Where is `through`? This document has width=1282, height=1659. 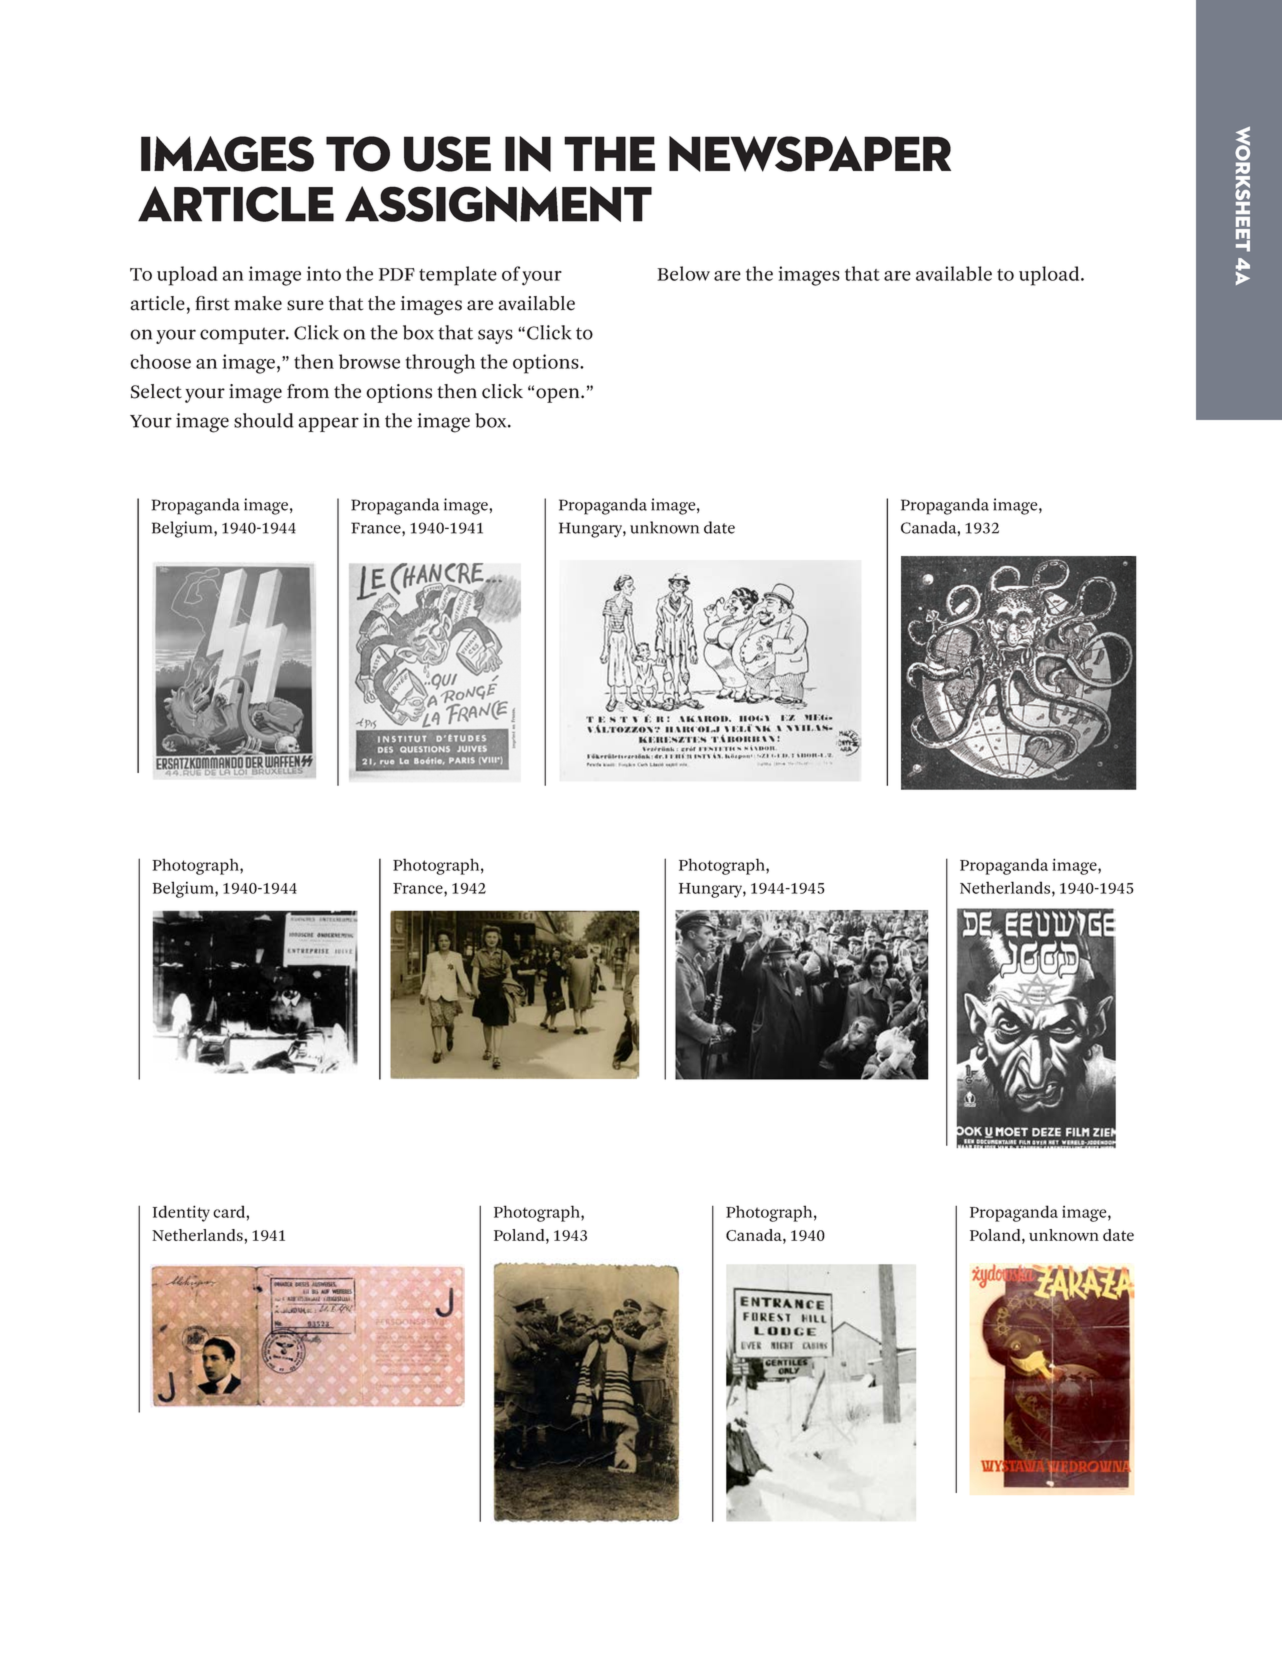 through is located at coordinates (440, 364).
